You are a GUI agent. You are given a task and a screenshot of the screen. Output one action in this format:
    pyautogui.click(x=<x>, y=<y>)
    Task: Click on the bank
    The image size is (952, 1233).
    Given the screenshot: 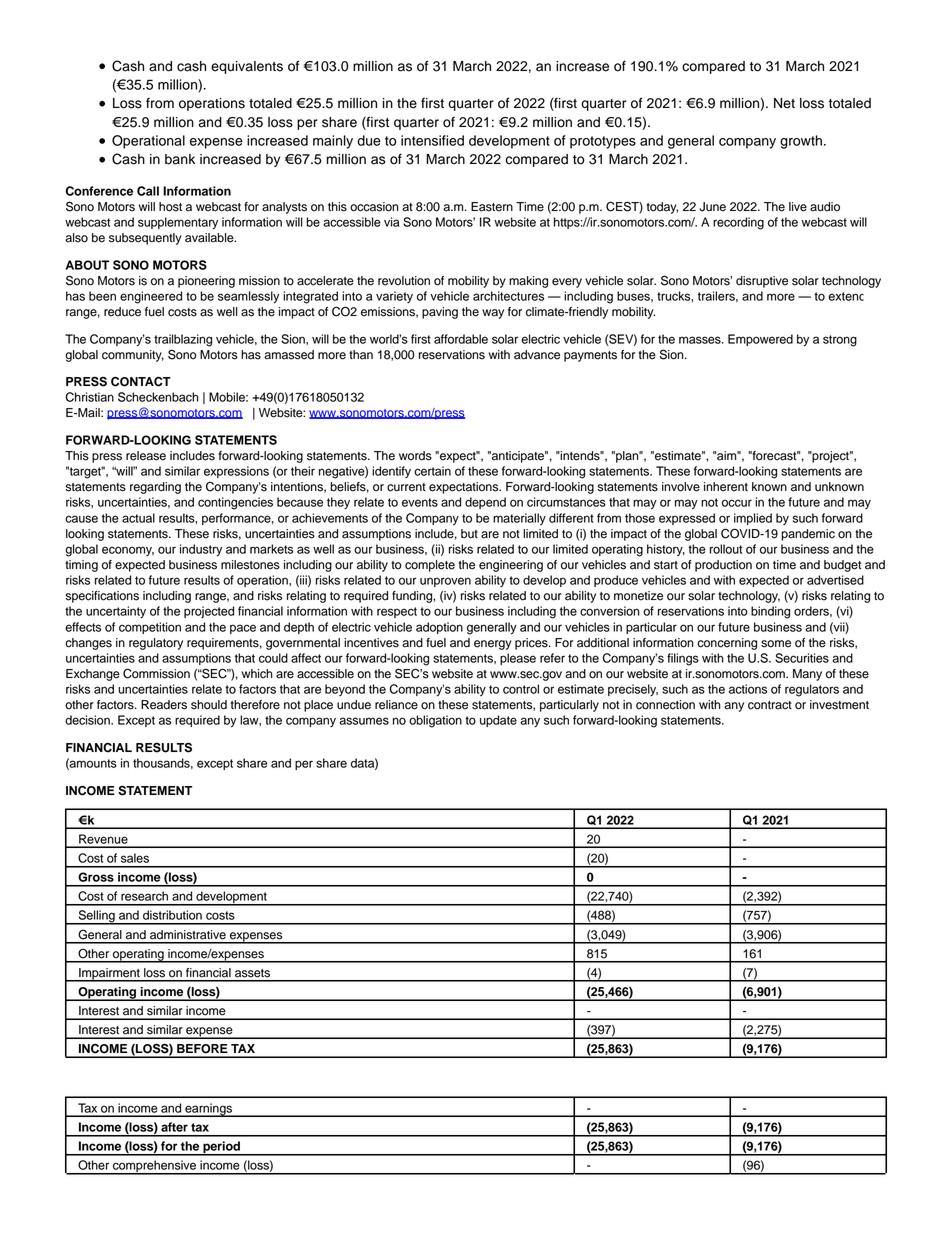 What is the action you would take?
    pyautogui.click(x=180, y=159)
